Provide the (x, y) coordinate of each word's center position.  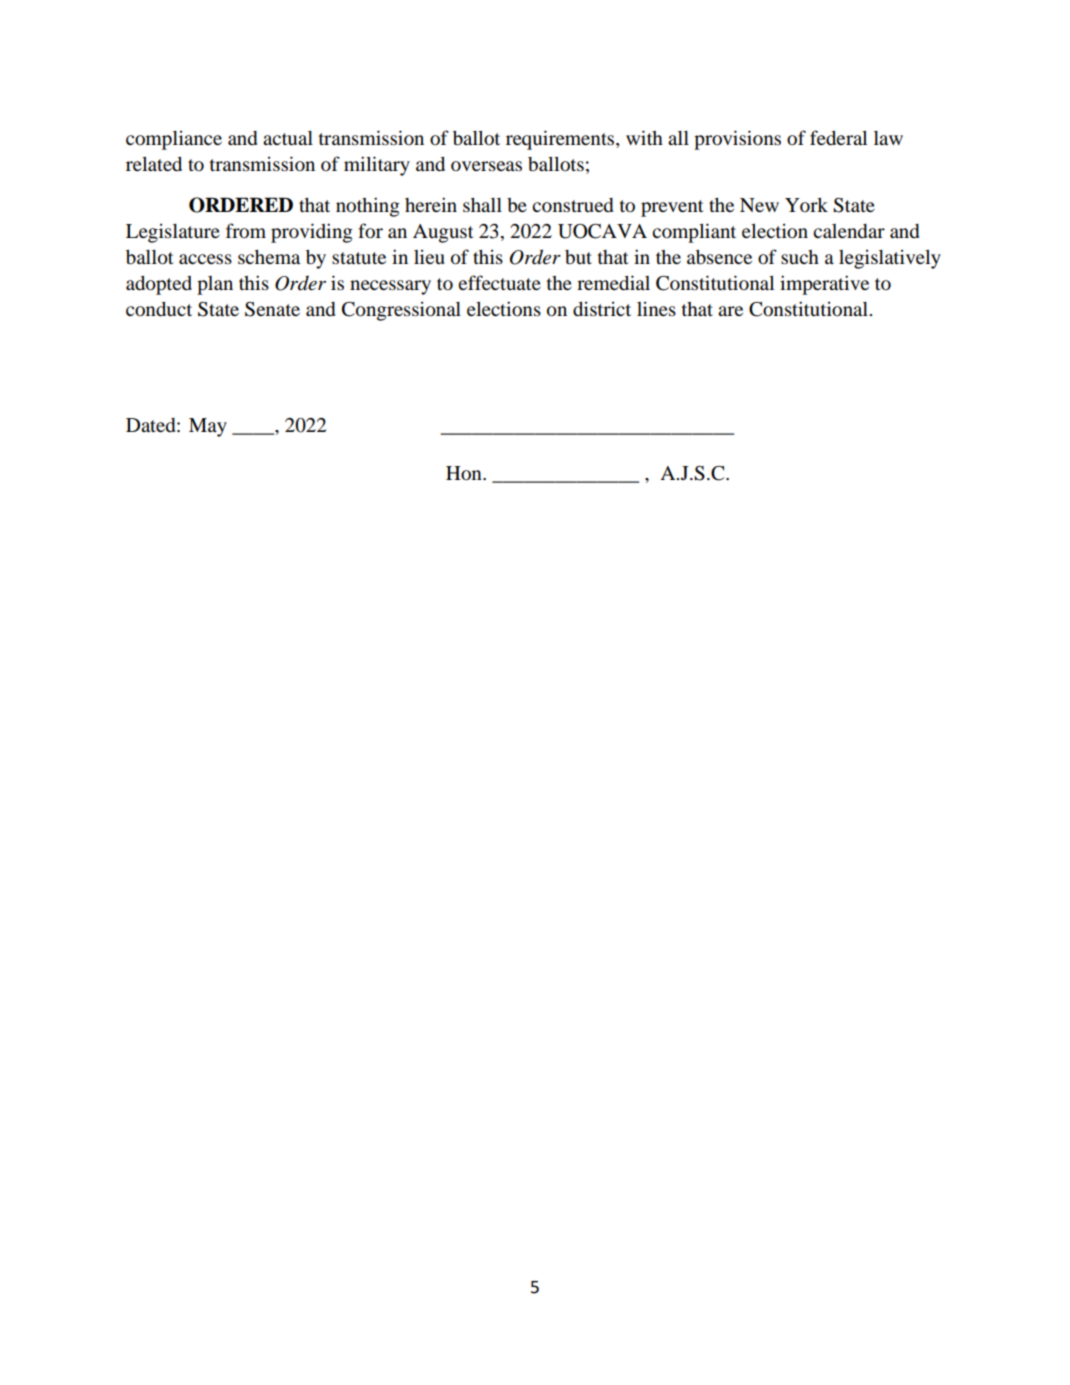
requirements (561, 140)
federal (838, 138)
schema (269, 257)
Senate (272, 309)
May (208, 427)
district (602, 309)
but (578, 257)
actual (288, 138)
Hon (465, 473)
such (800, 257)
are (730, 311)
